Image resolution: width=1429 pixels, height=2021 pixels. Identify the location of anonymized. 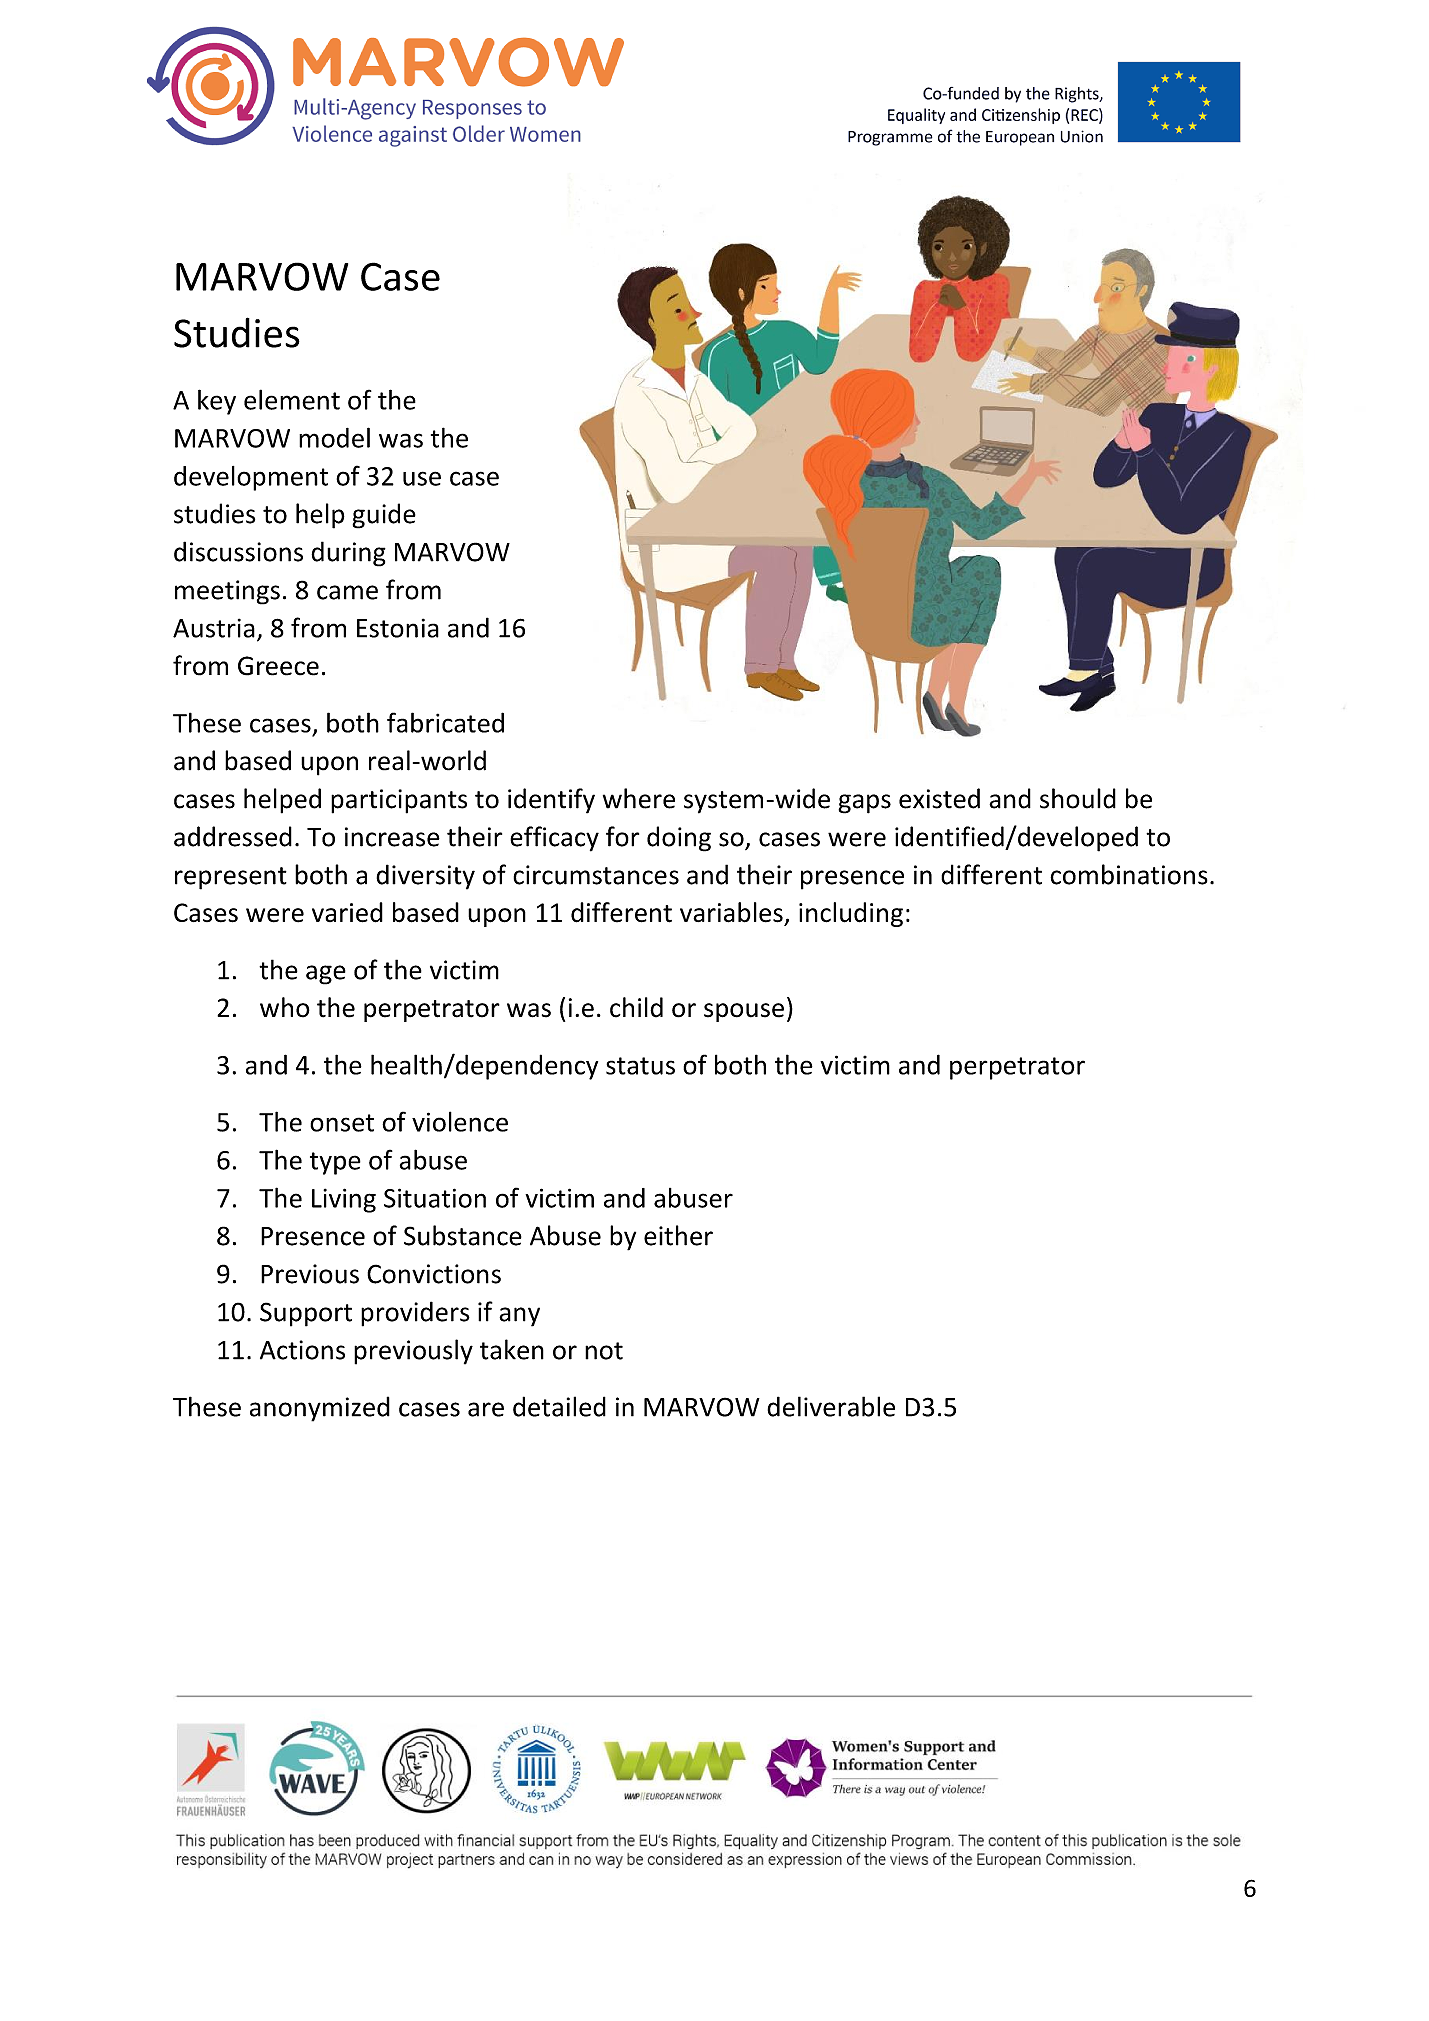
(320, 1409).
